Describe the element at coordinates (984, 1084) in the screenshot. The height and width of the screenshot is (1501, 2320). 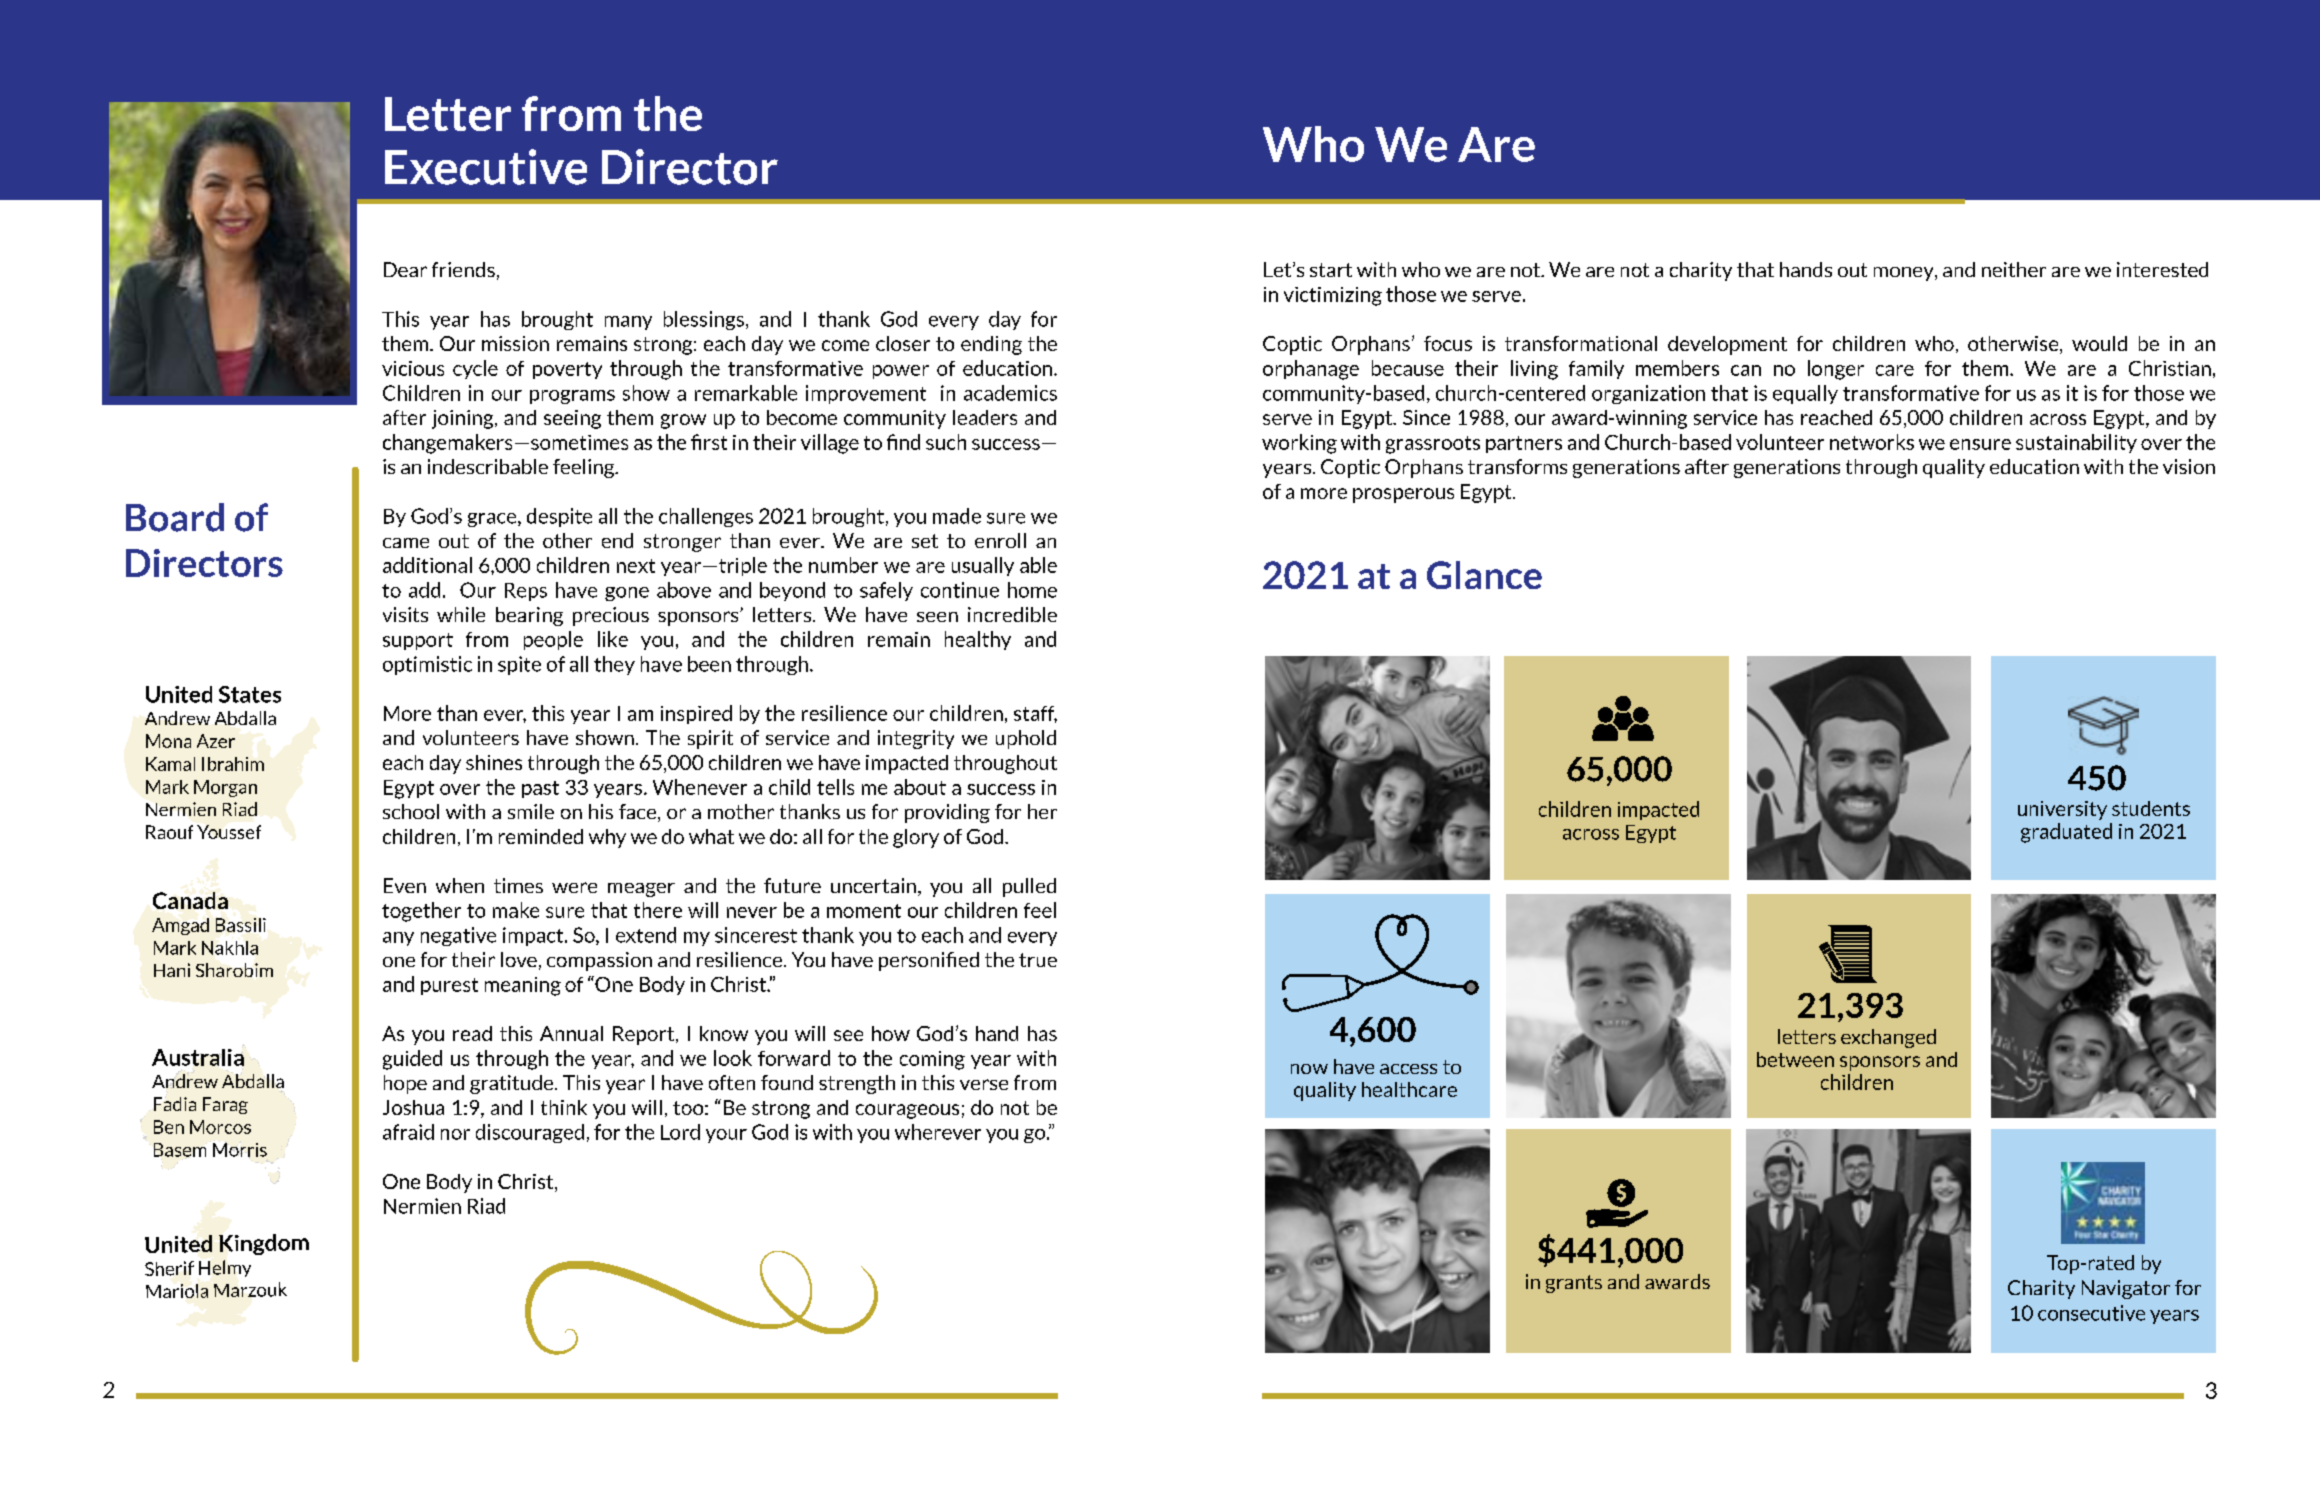
I see `verse` at that location.
